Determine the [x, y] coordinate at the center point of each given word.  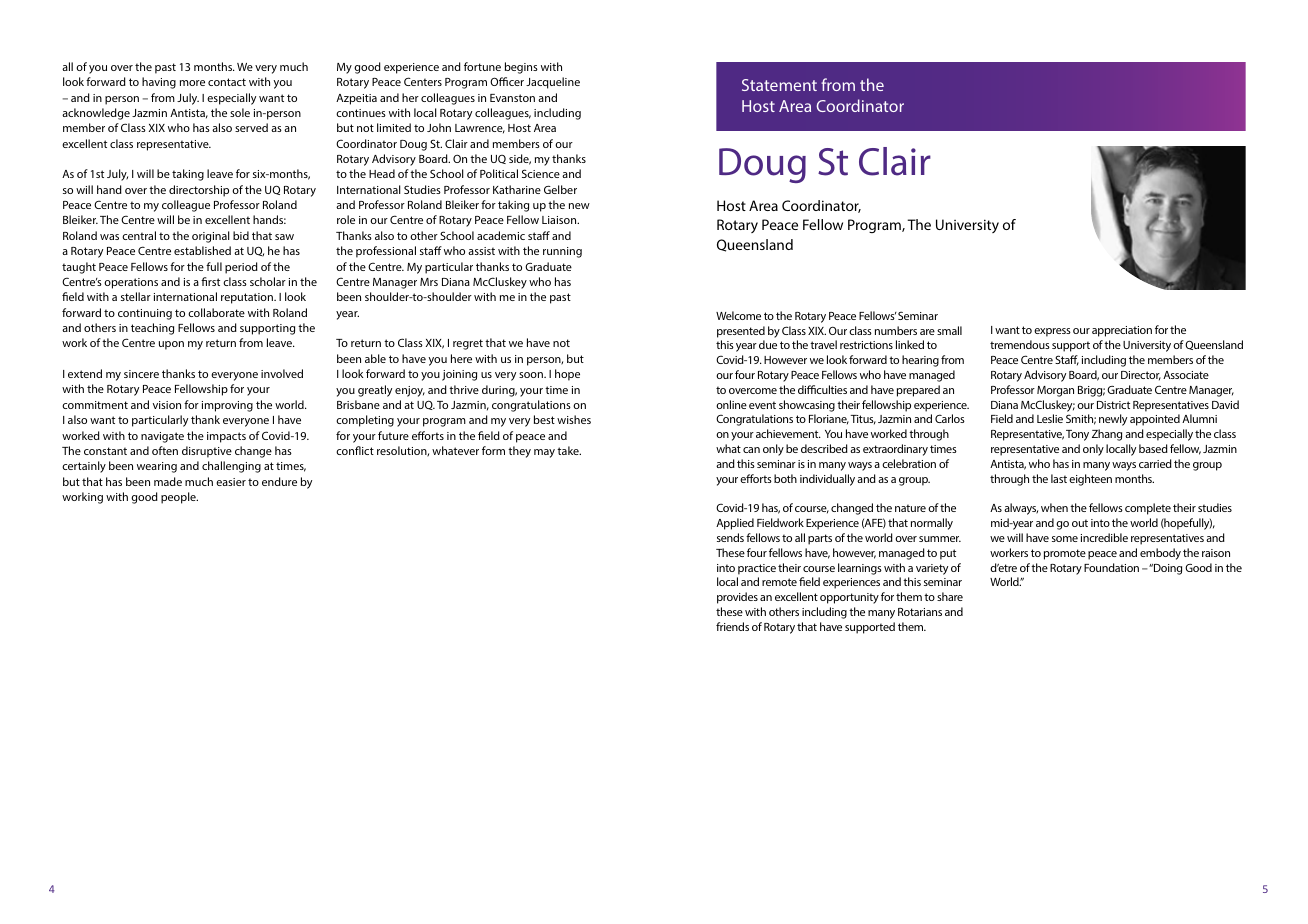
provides [737, 598]
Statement [779, 85]
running [562, 252]
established [202, 250]
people [179, 498]
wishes [574, 419]
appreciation [1122, 331]
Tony [1077, 435]
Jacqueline [553, 83]
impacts [226, 437]
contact [227, 82]
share [950, 596]
